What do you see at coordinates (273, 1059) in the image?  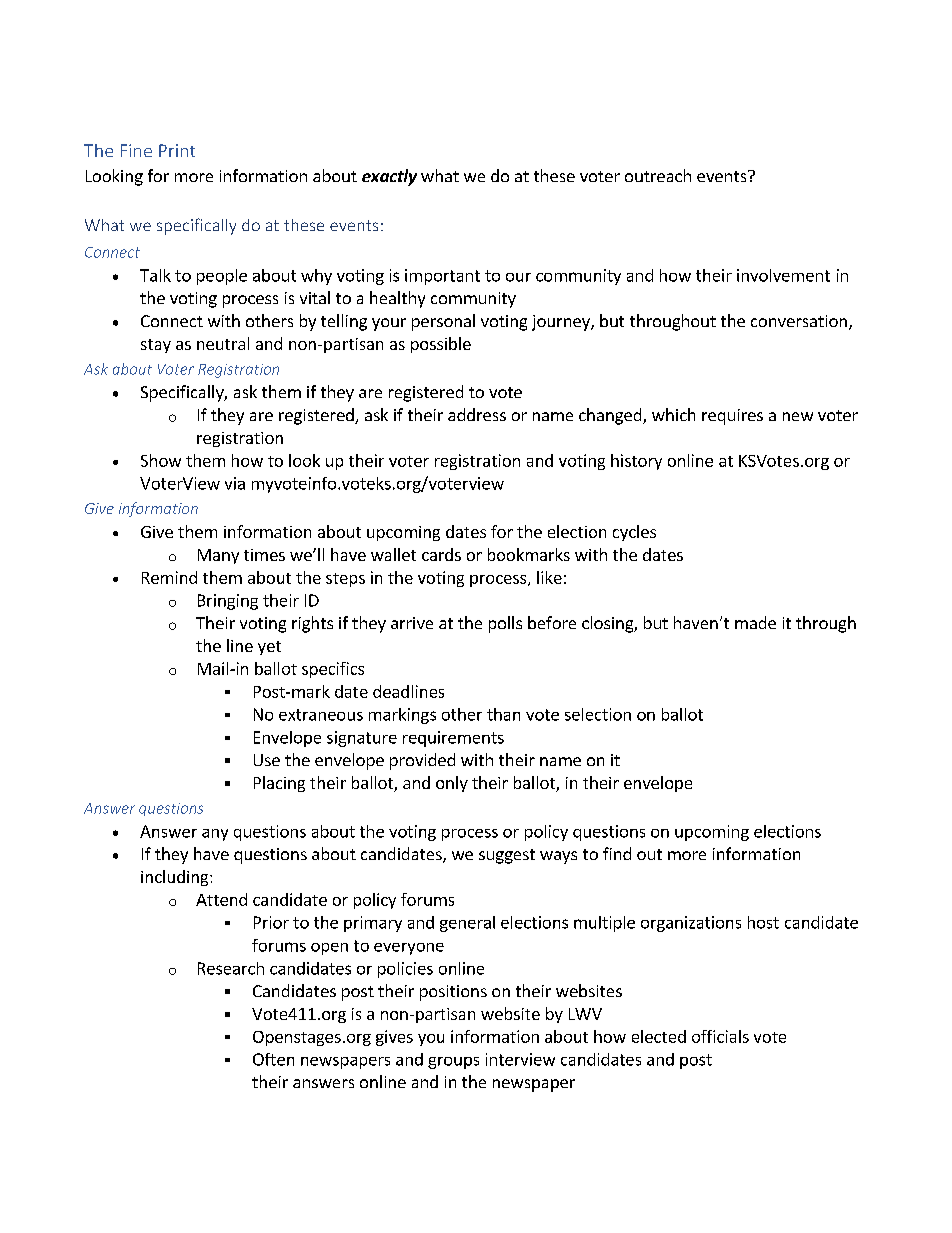 I see `Often` at bounding box center [273, 1059].
